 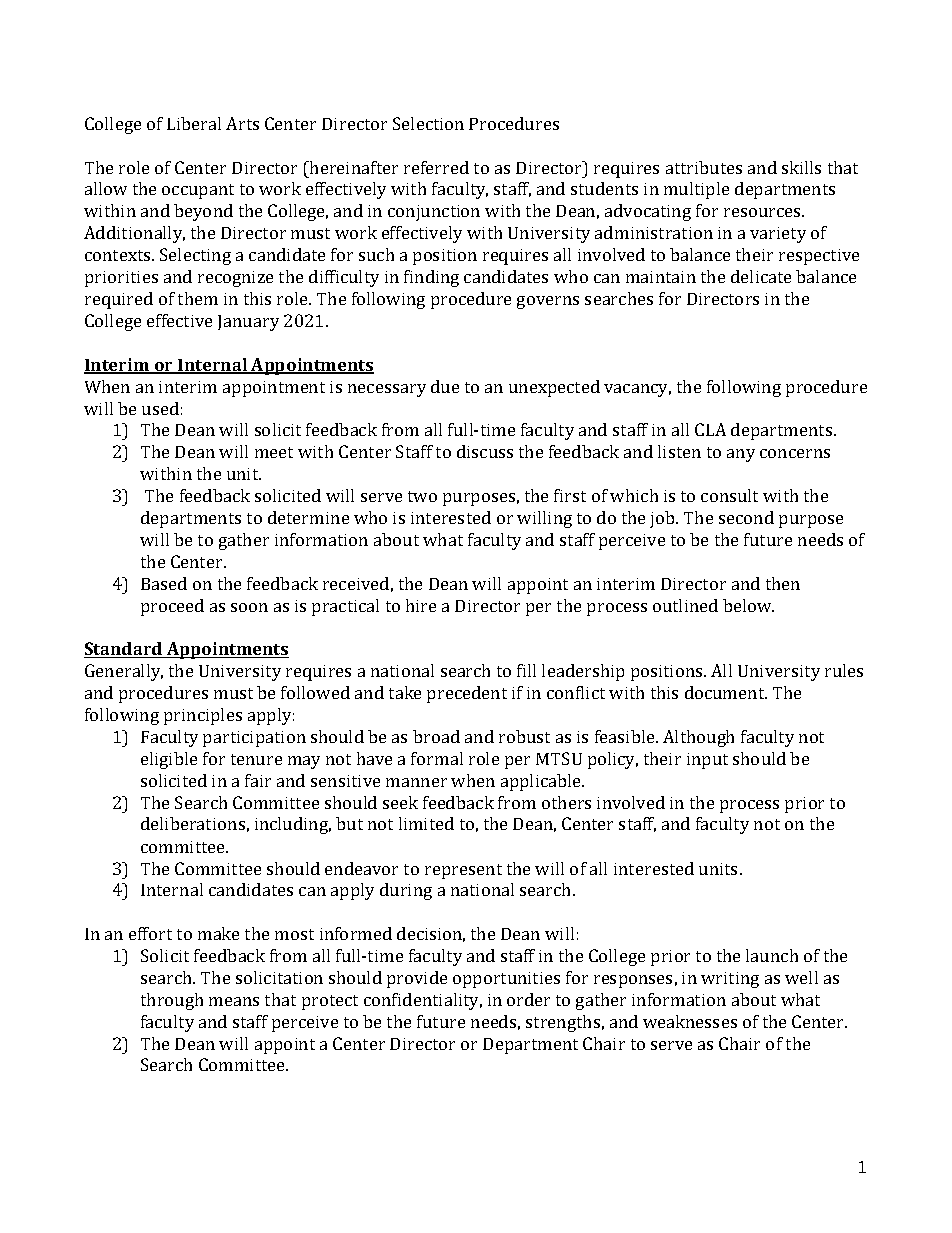 I want to click on then, so click(x=783, y=583).
